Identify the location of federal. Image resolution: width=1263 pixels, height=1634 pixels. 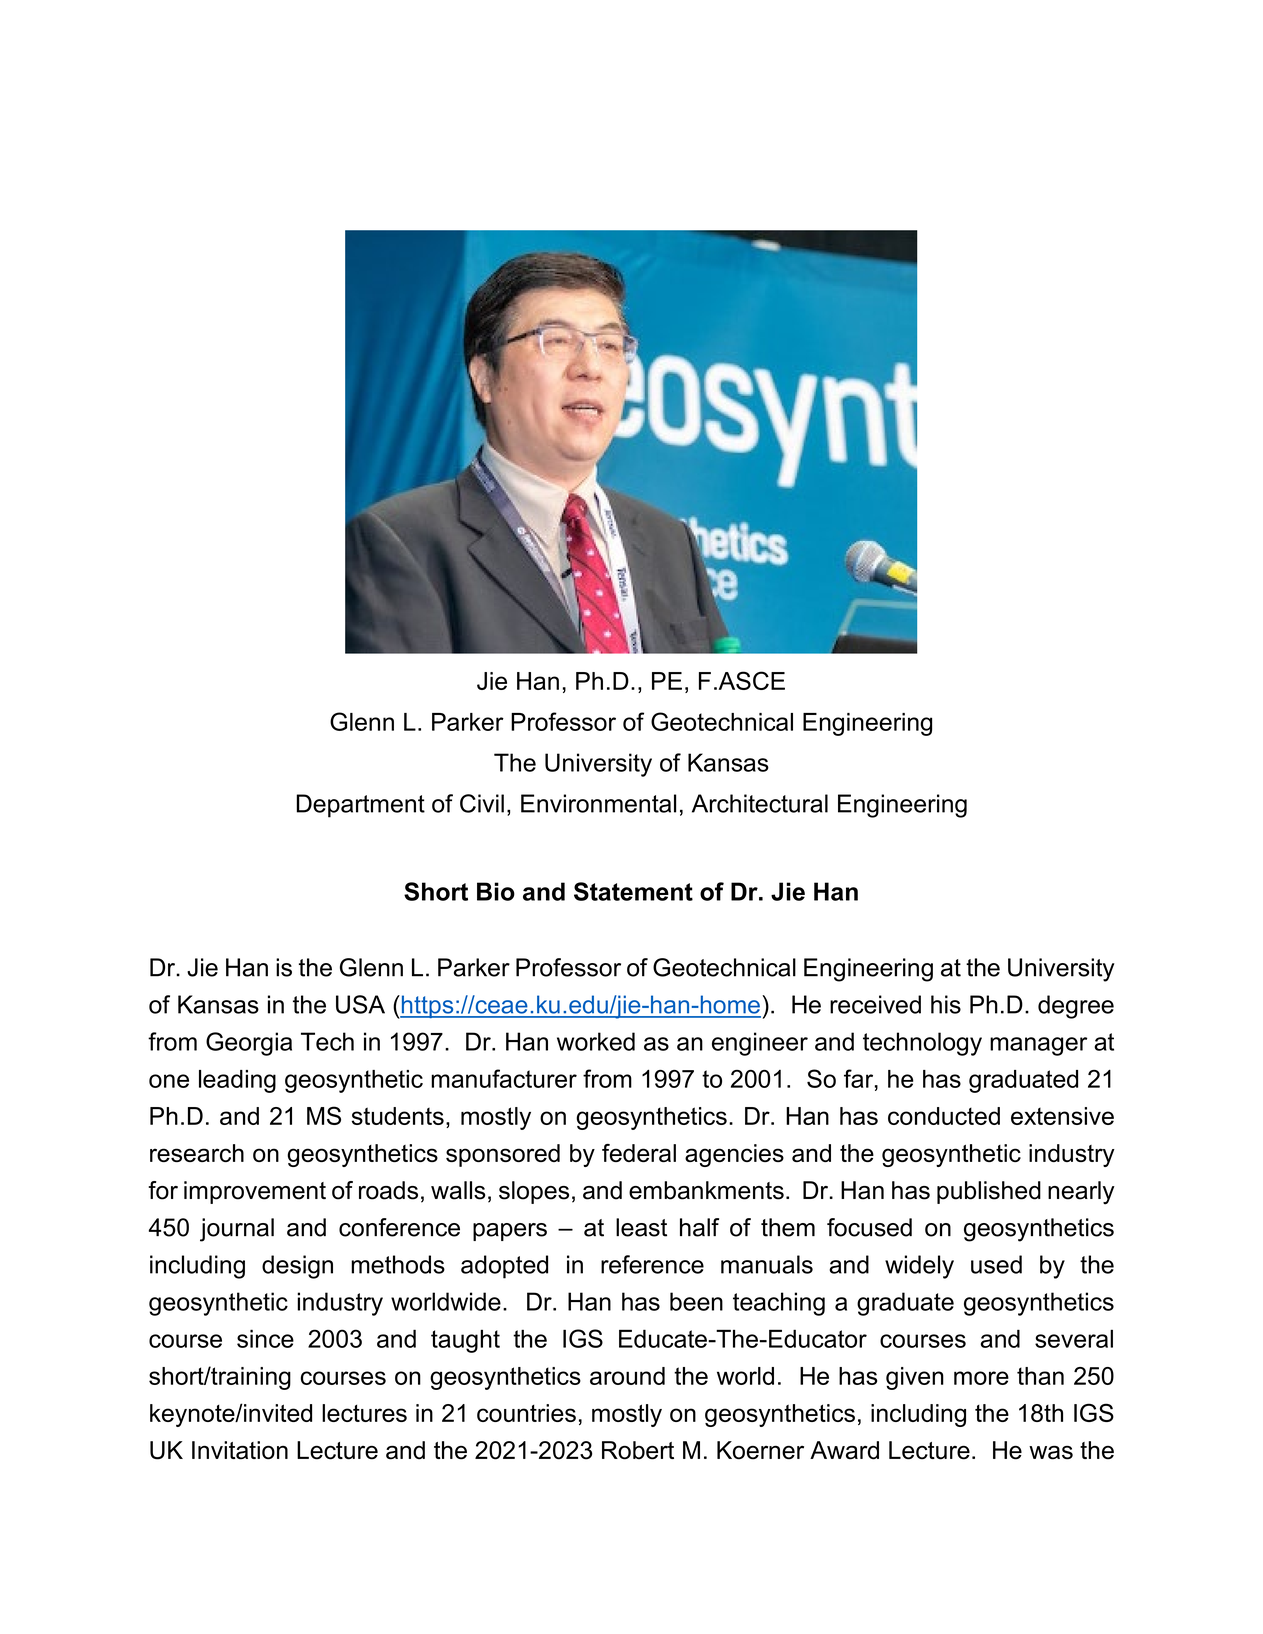
(639, 1153).
